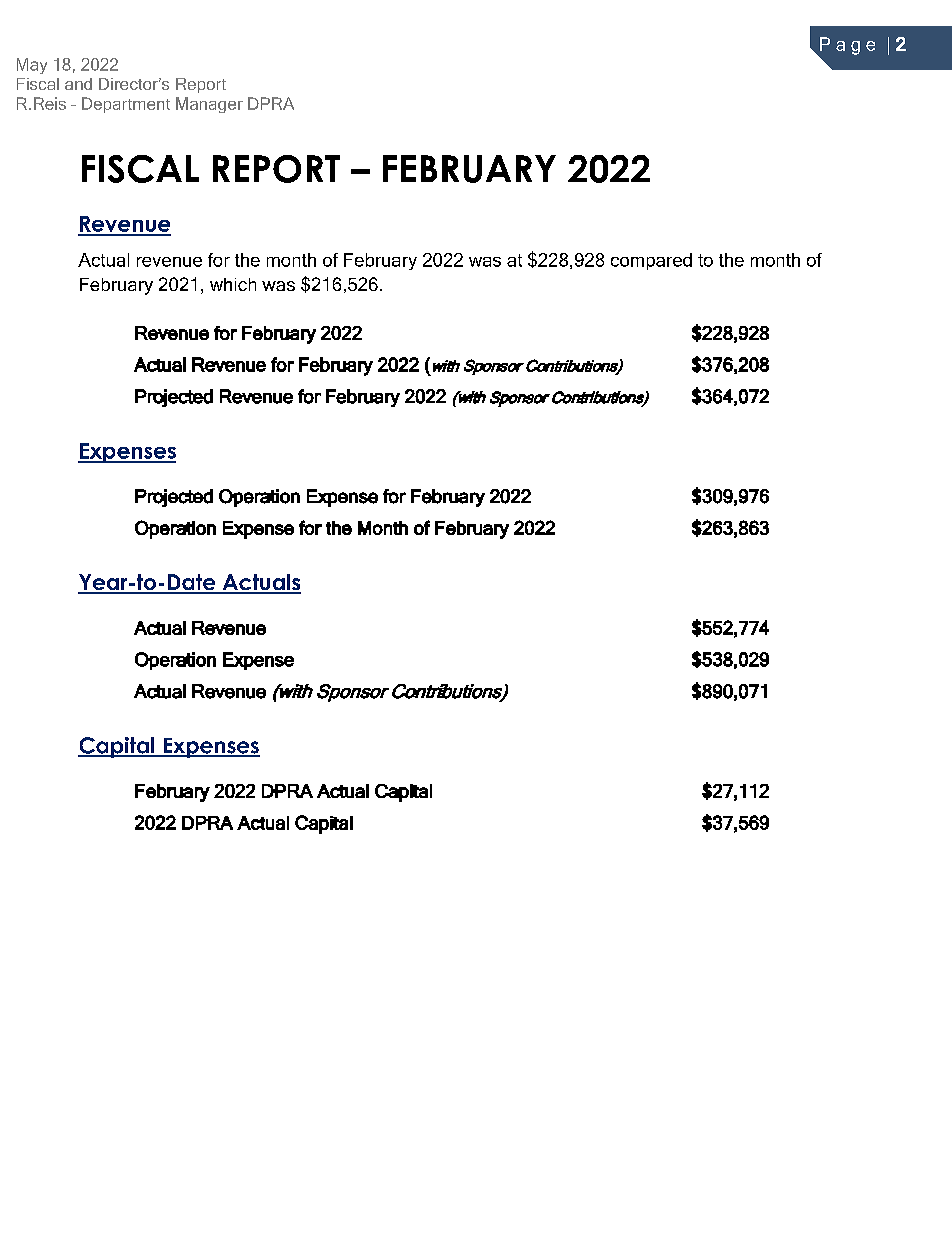 The width and height of the image is (952, 1233). What do you see at coordinates (126, 105) in the image?
I see `Department` at bounding box center [126, 105].
